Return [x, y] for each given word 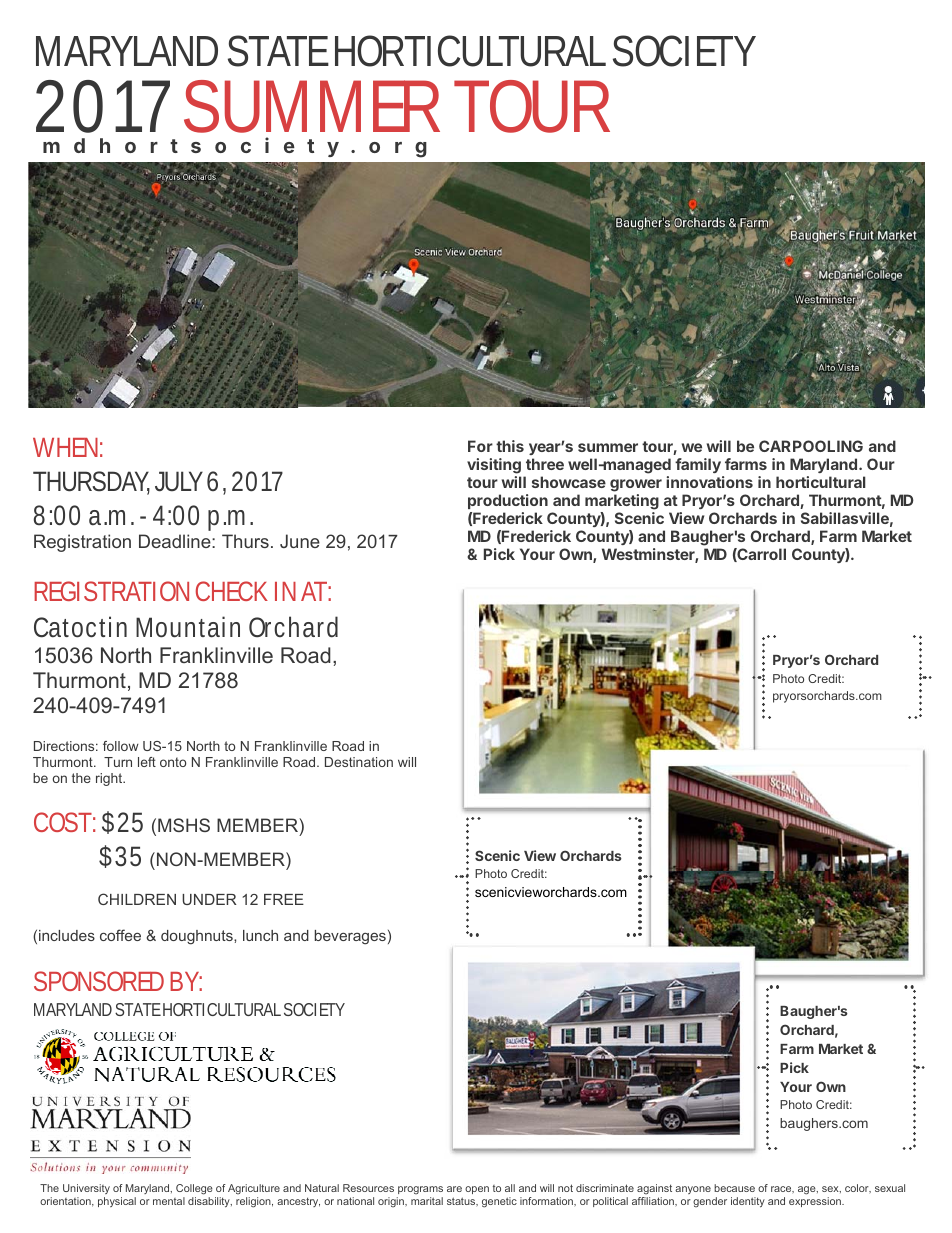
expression [816, 1202]
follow [121, 746]
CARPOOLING [811, 446]
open [477, 1190]
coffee [120, 935]
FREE [284, 899]
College [194, 1189]
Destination [359, 762]
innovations [709, 482]
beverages [350, 937]
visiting [494, 467]
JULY [179, 481]
